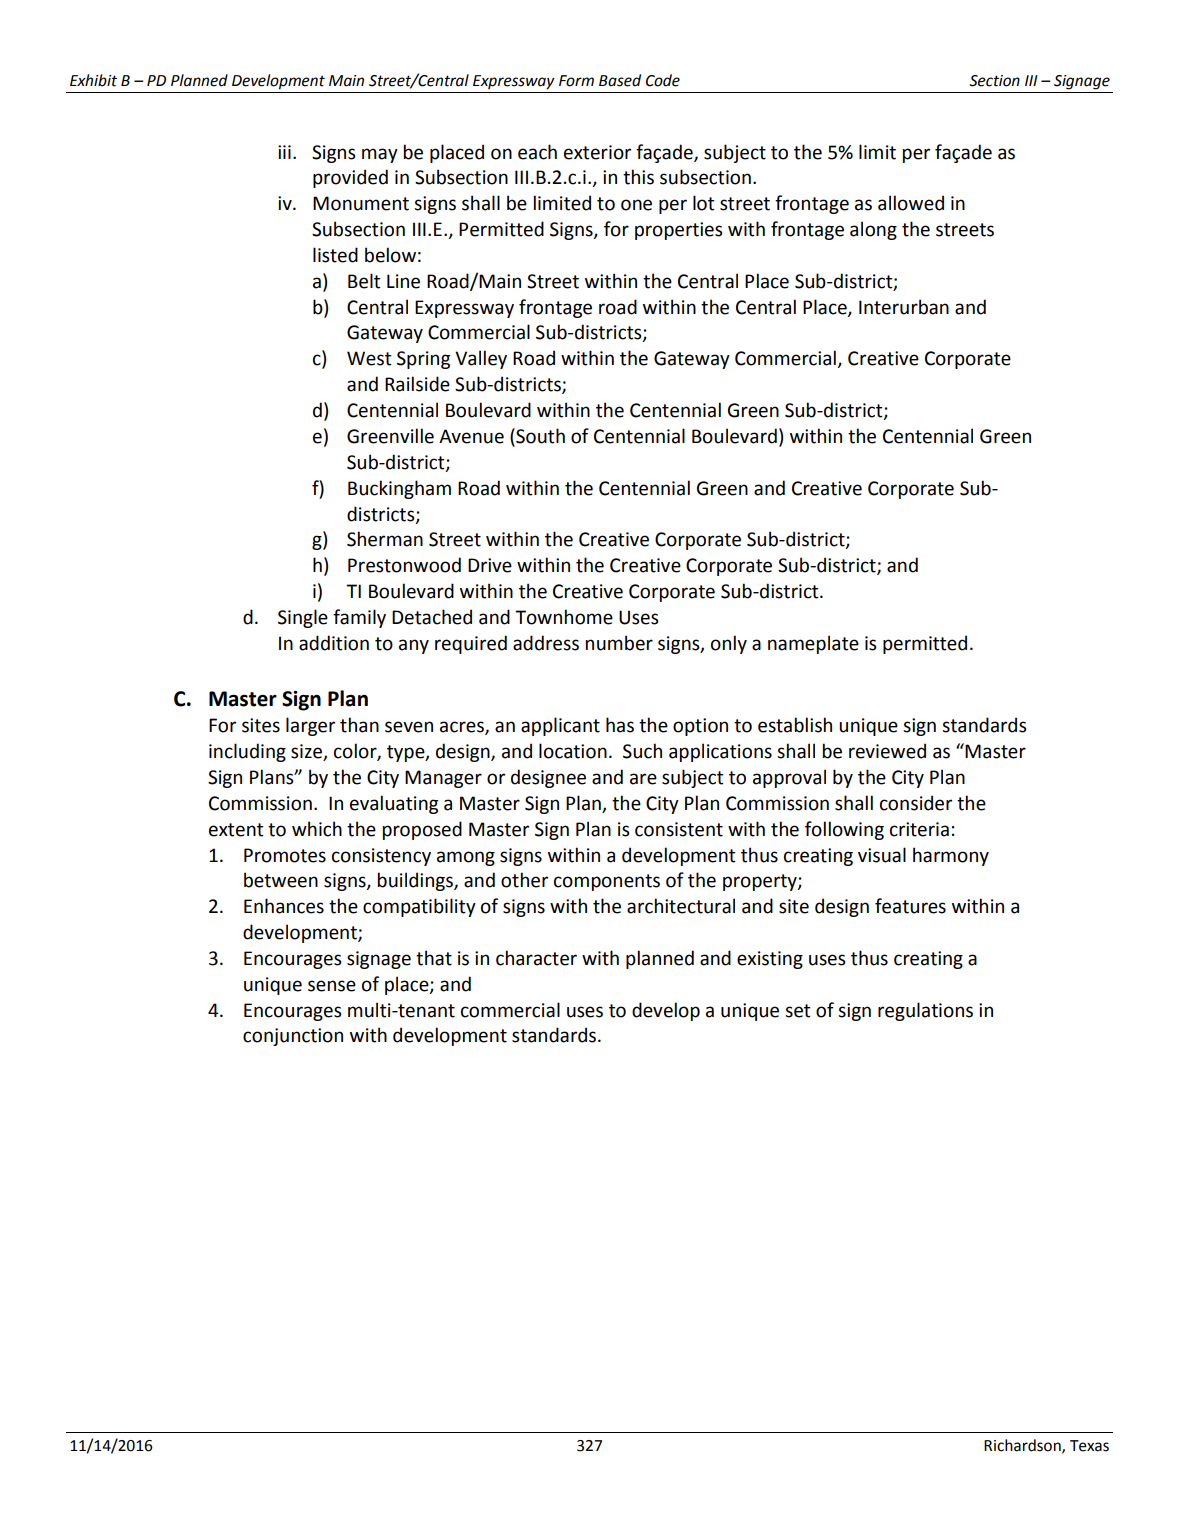 This document has width=1179, height=1525. What do you see at coordinates (573, 751) in the document?
I see `location` at bounding box center [573, 751].
